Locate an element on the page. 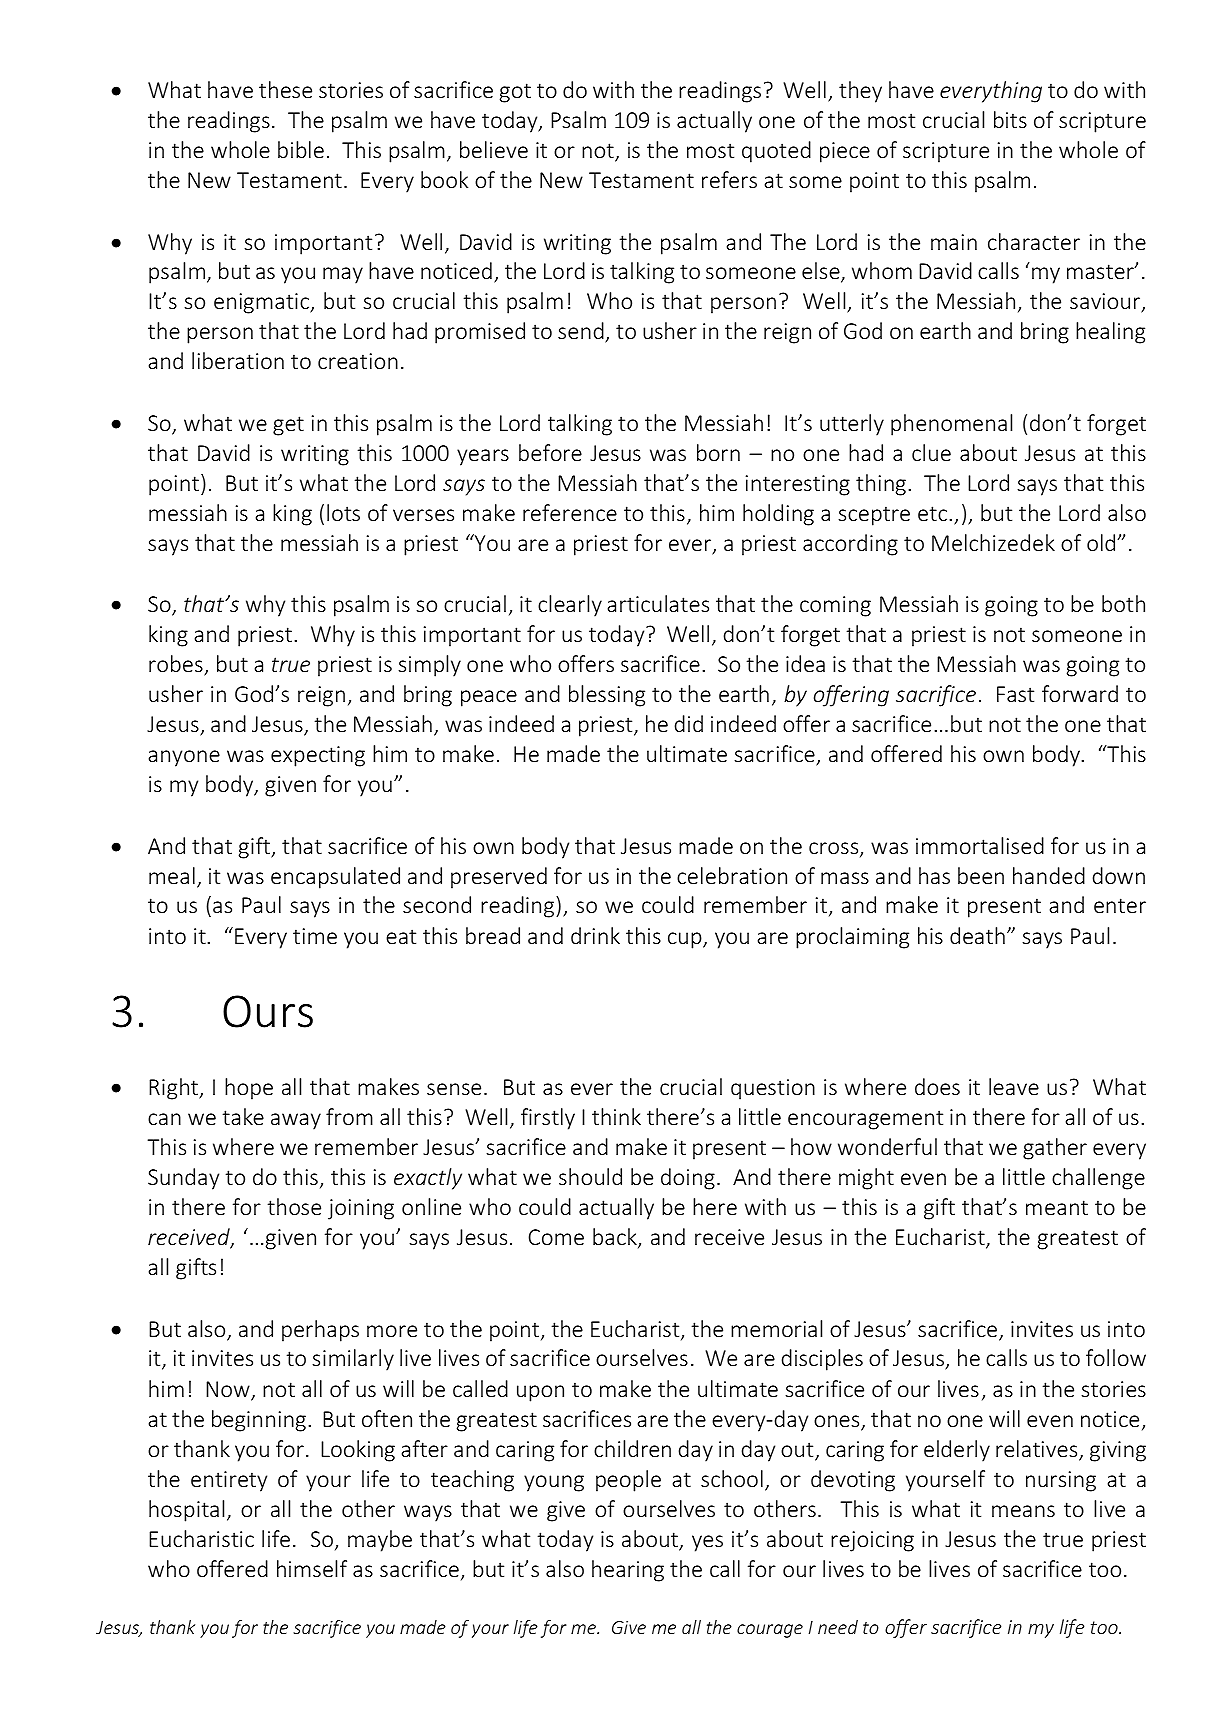 Image resolution: width=1220 pixels, height=1725 pixels. bits is located at coordinates (1010, 119).
